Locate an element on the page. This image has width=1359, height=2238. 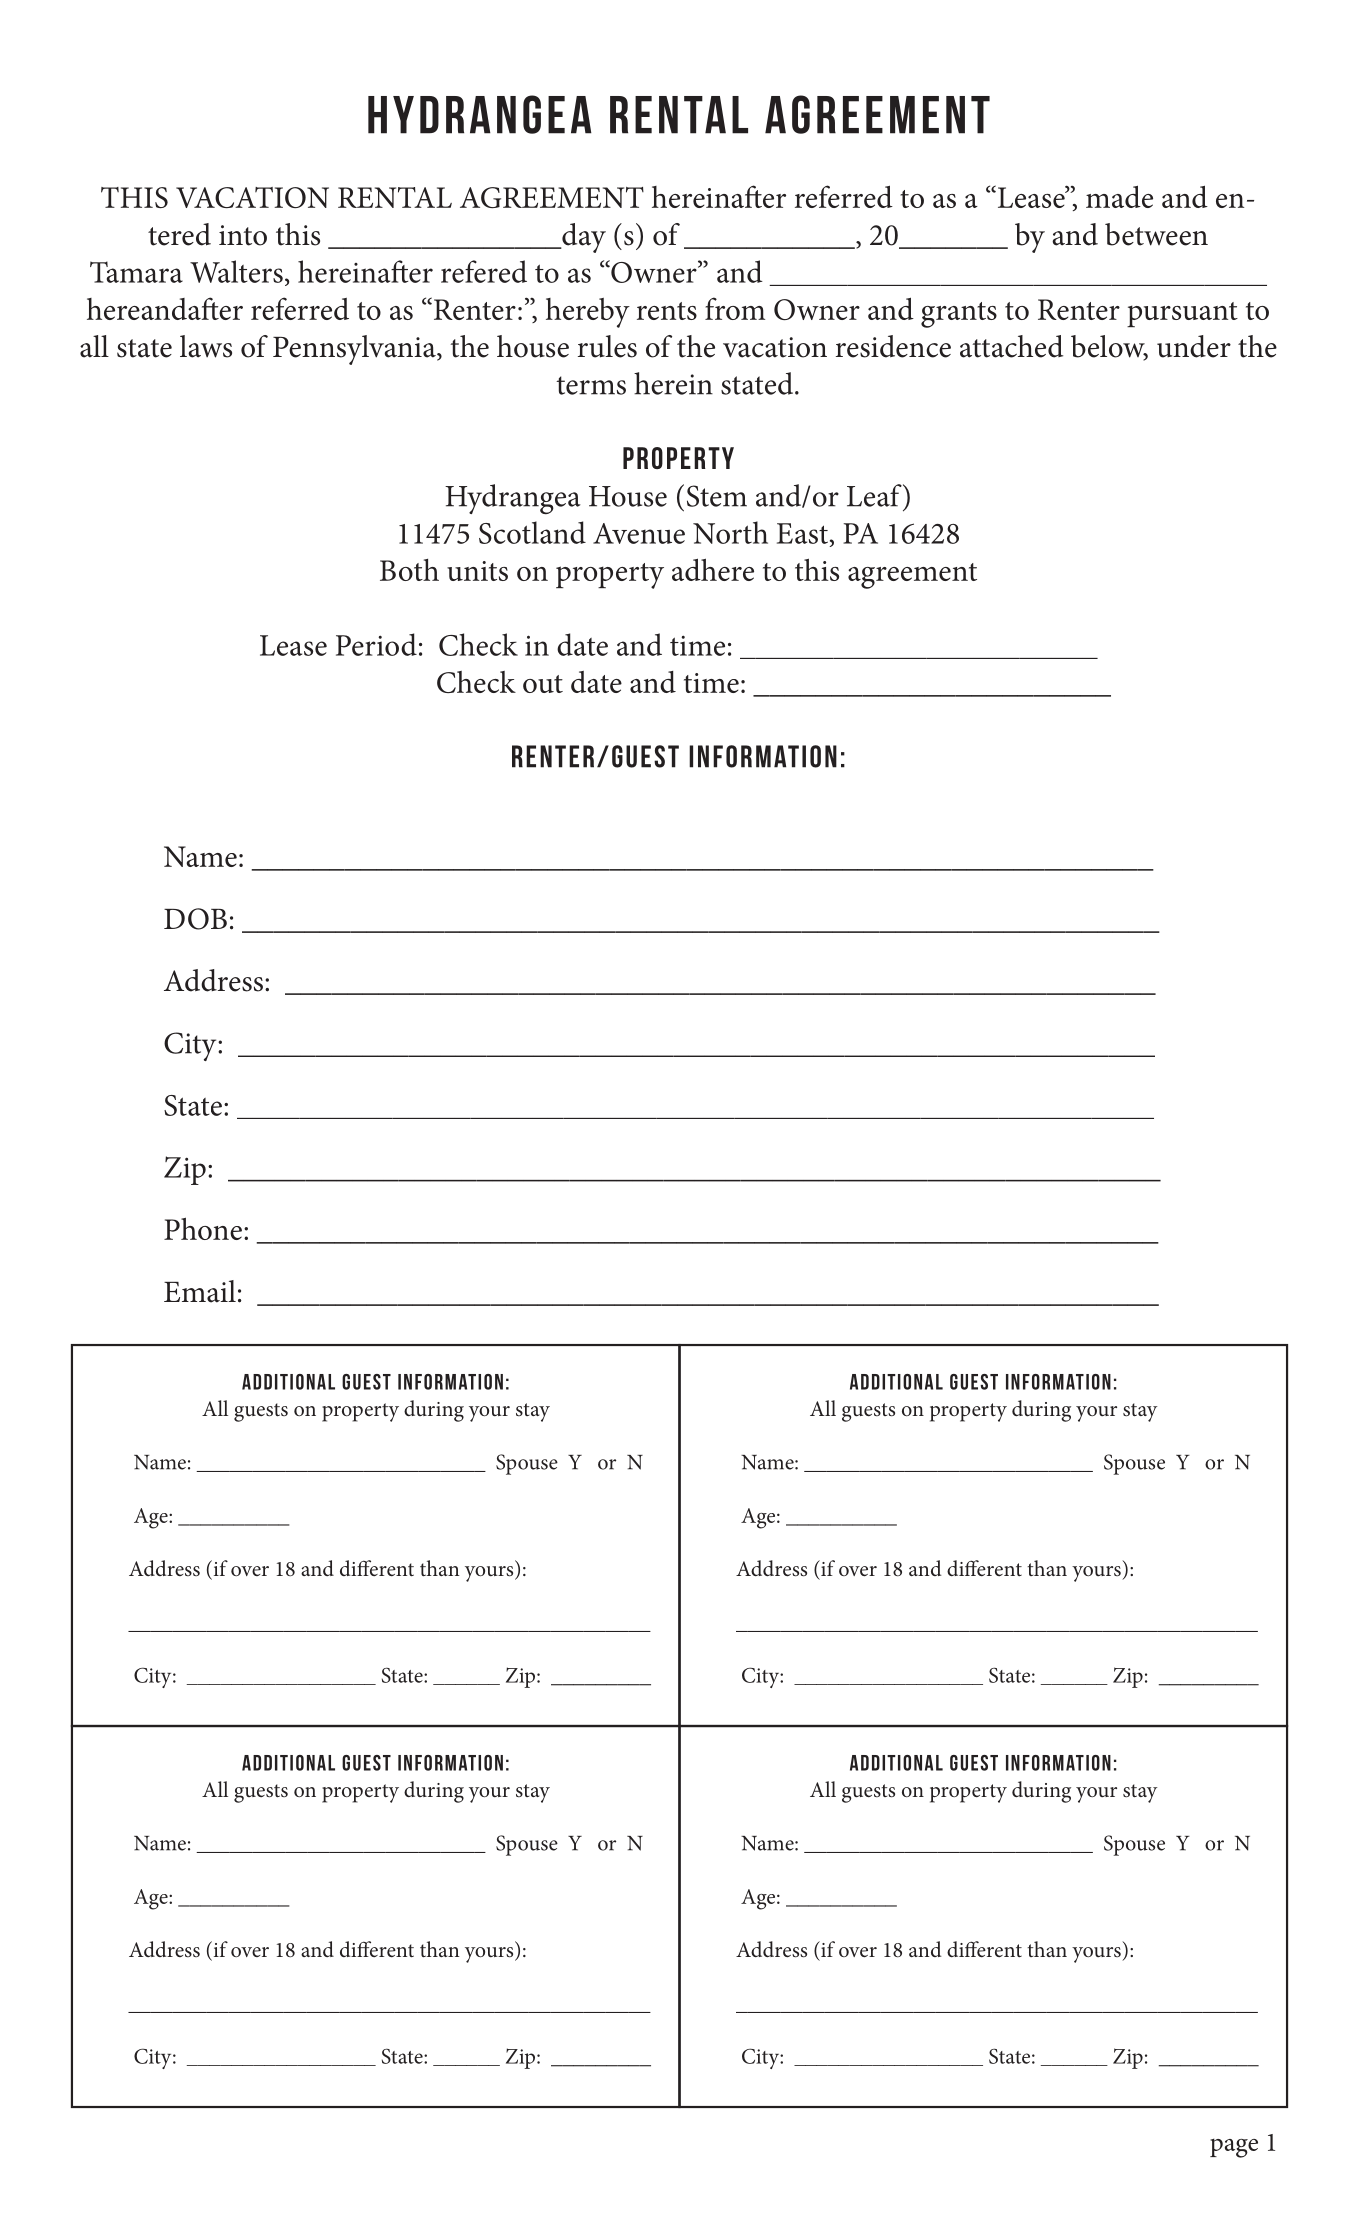
Email is located at coordinates (200, 1291).
